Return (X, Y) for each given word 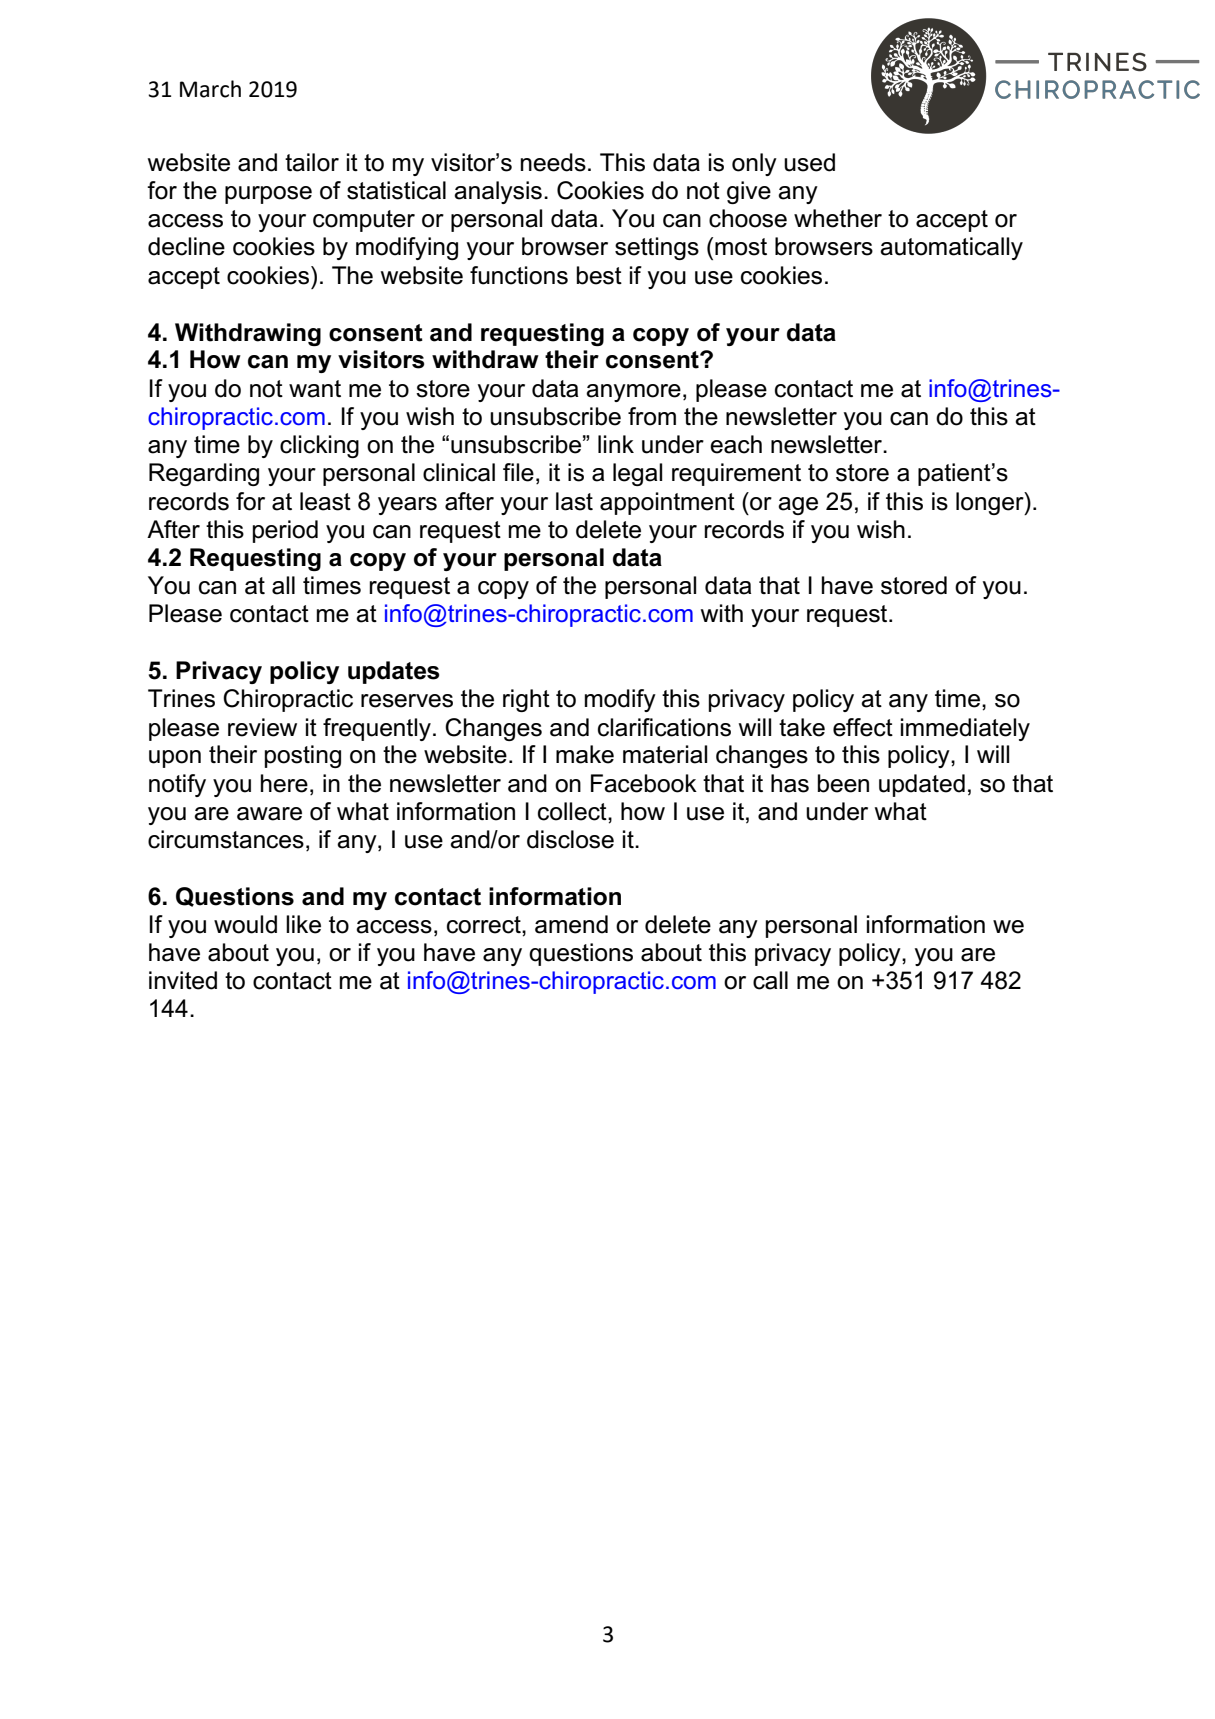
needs (553, 162)
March (210, 89)
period (285, 531)
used (809, 162)
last (574, 501)
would (245, 924)
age (798, 506)
